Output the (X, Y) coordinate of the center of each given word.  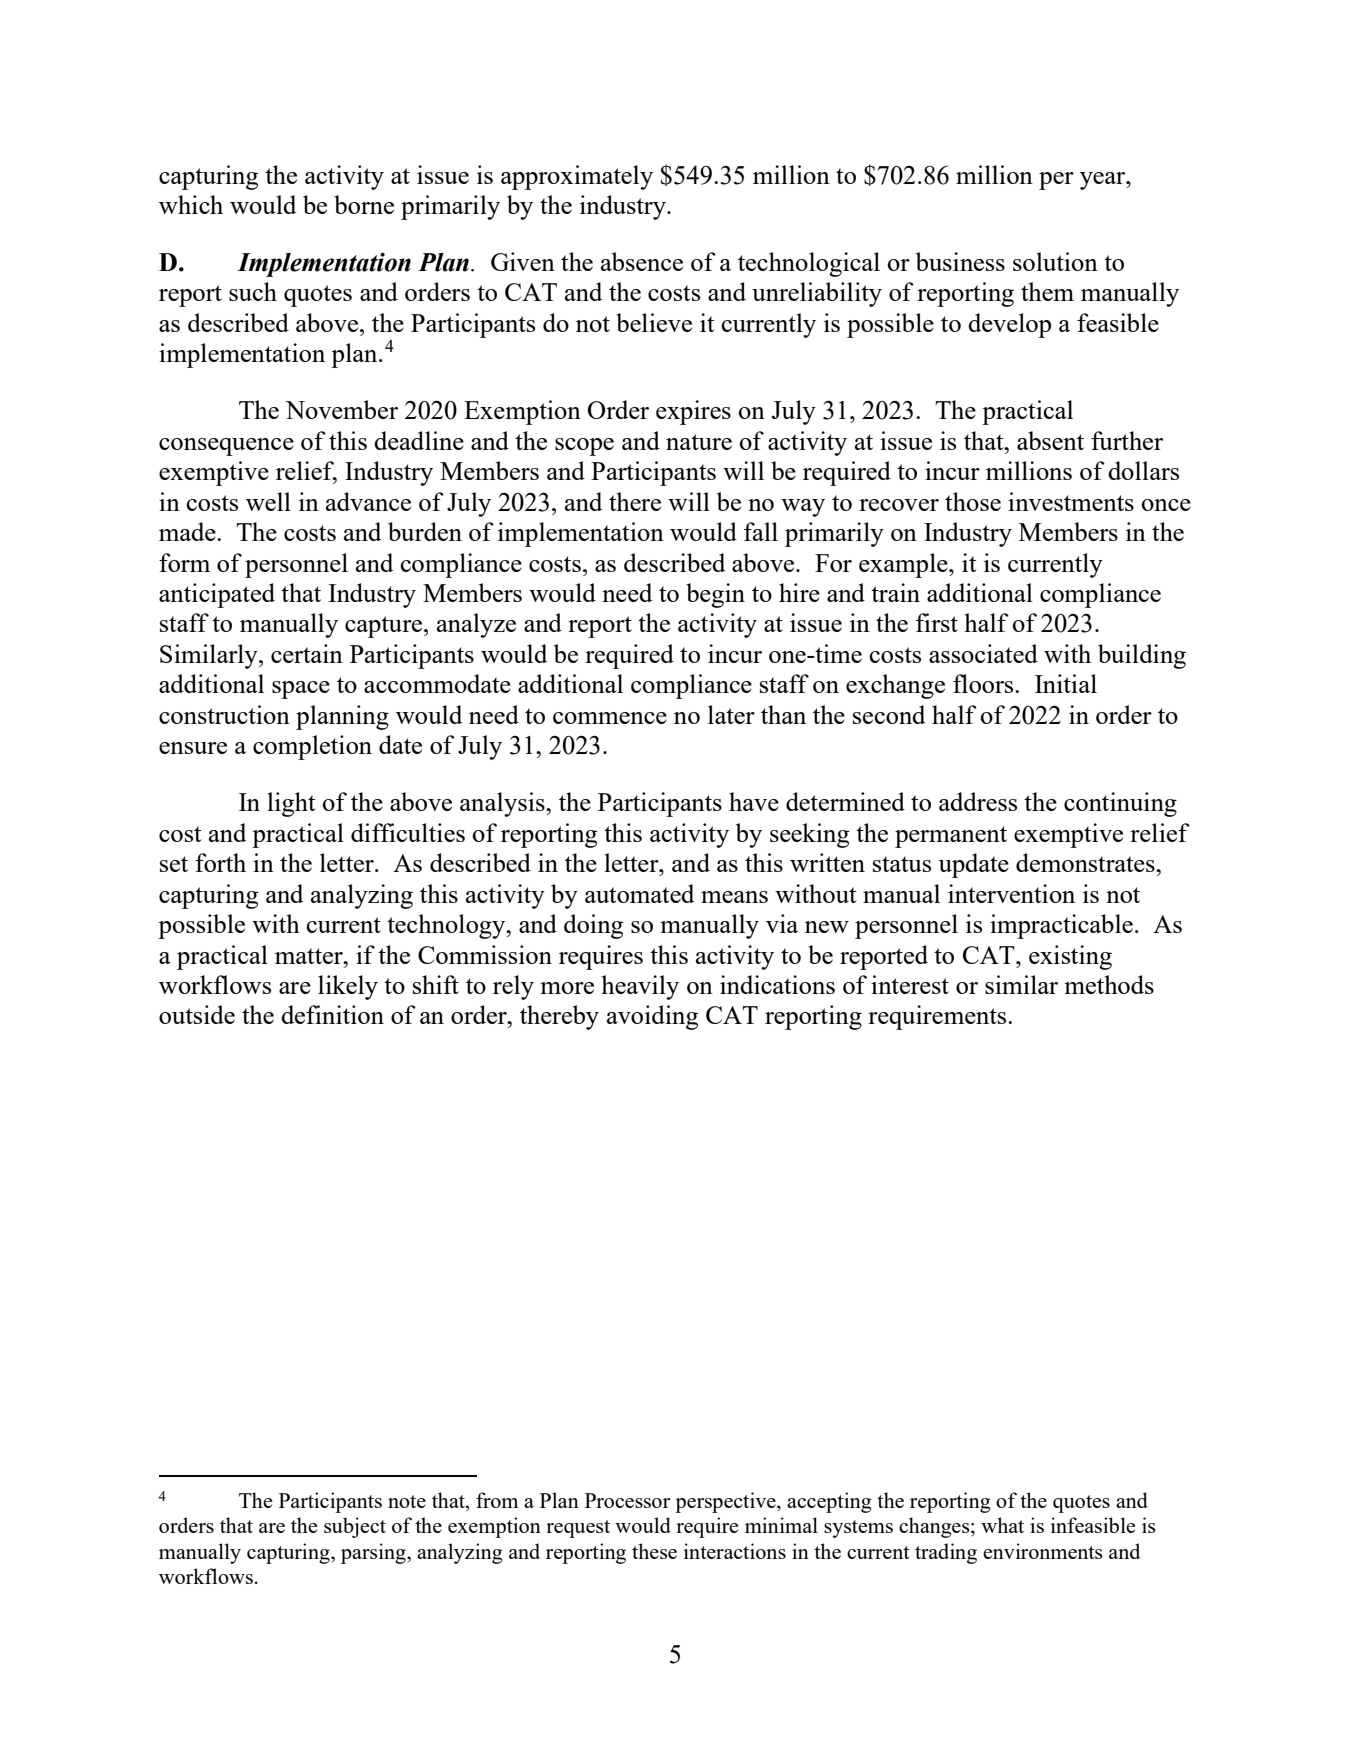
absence (642, 261)
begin (715, 595)
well (268, 501)
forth (220, 862)
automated (639, 893)
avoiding (652, 1017)
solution (1055, 261)
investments (1071, 501)
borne (364, 204)
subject (355, 1527)
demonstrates (1086, 862)
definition (332, 1014)
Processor (627, 1500)
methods (1109, 984)
